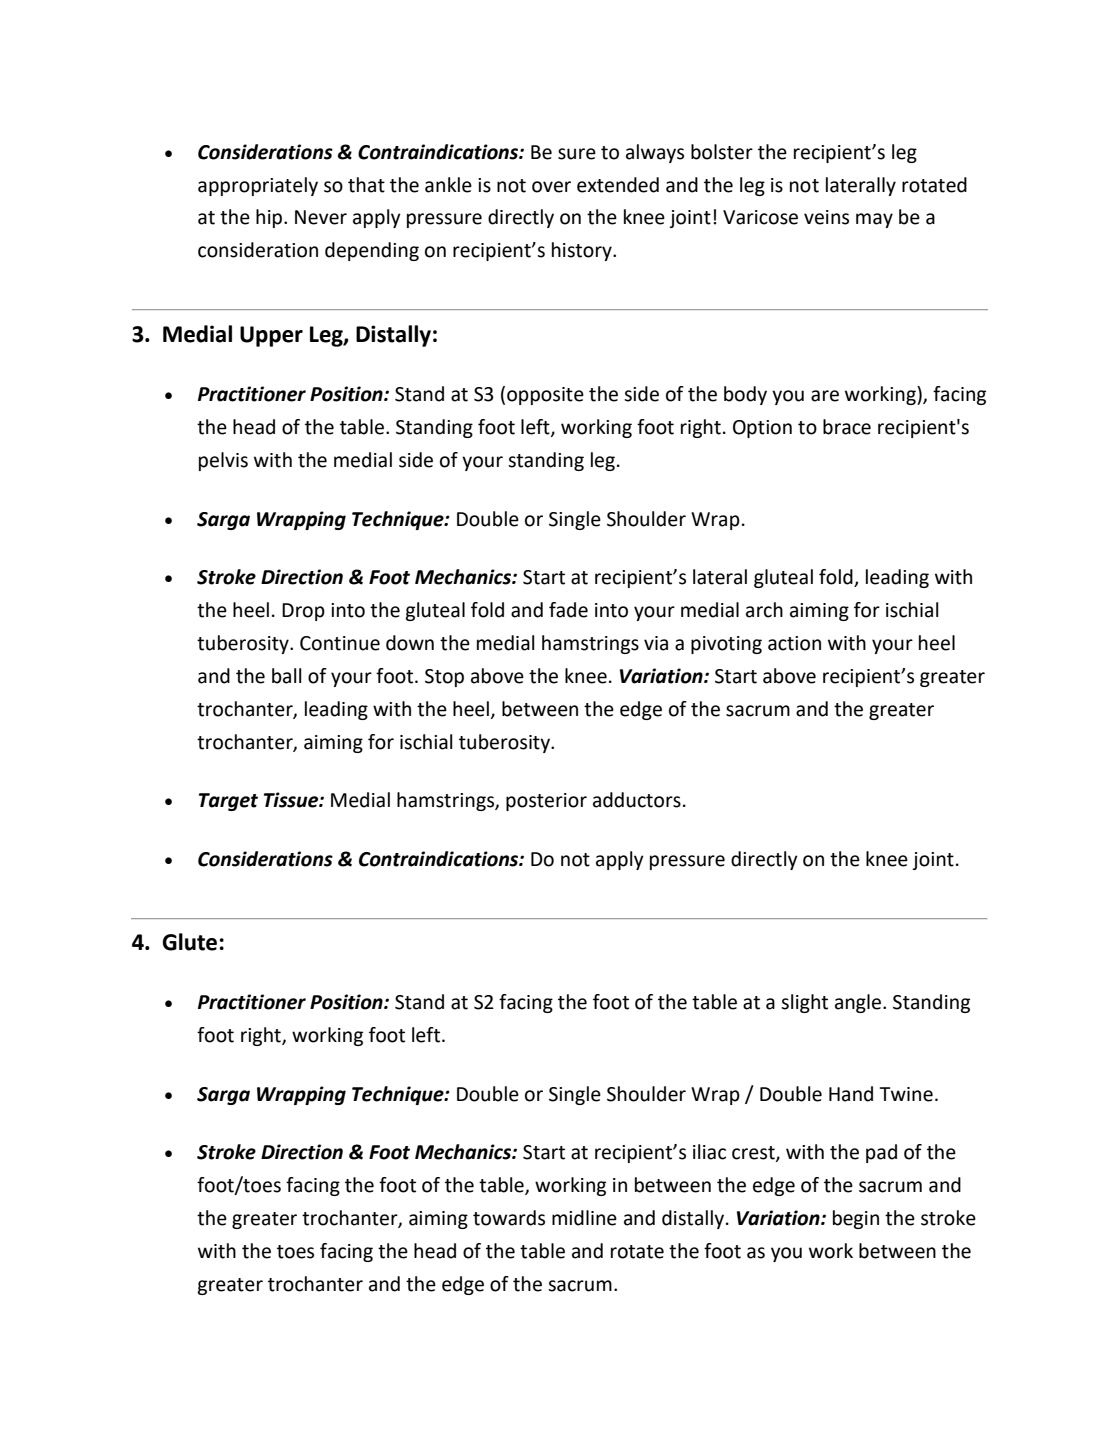 Image resolution: width=1119 pixels, height=1448 pixels. I want to click on slight, so click(804, 1003).
